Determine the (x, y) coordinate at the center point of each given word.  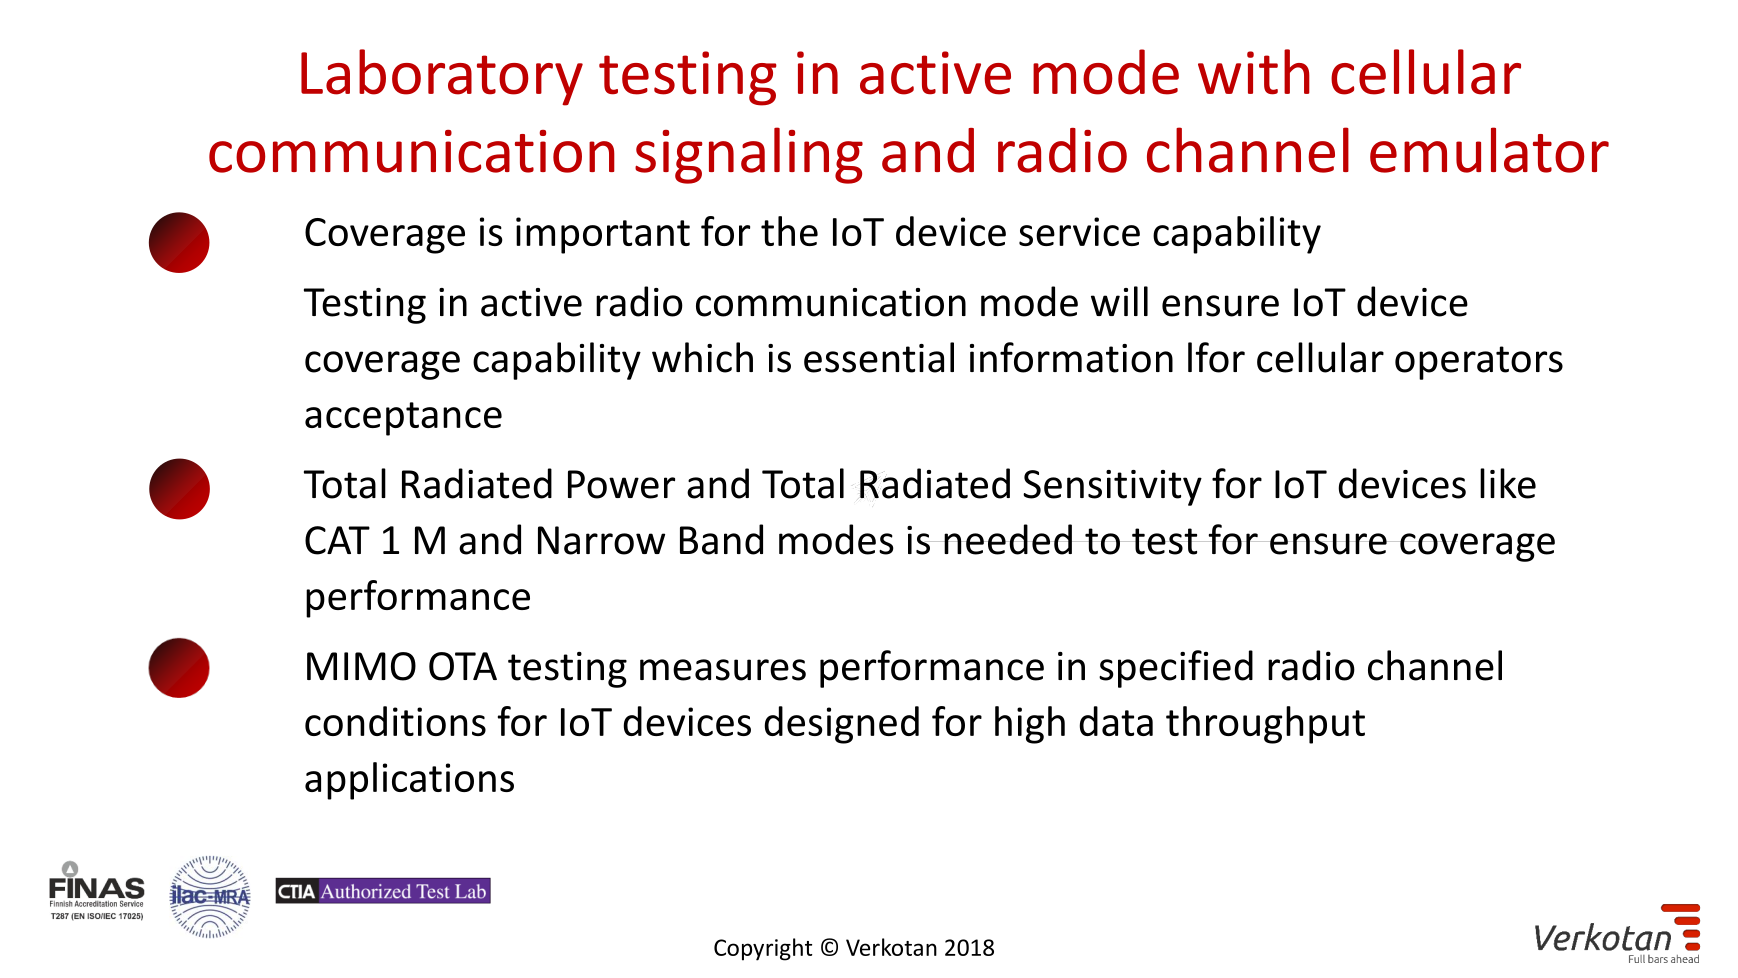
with (1254, 72)
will (1119, 301)
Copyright (763, 949)
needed (1008, 539)
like (1508, 483)
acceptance (403, 419)
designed (841, 725)
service (1079, 231)
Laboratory (442, 77)
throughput (1265, 725)
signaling (749, 155)
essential (879, 357)
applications (409, 781)
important (603, 235)
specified (1176, 669)
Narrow (601, 540)
